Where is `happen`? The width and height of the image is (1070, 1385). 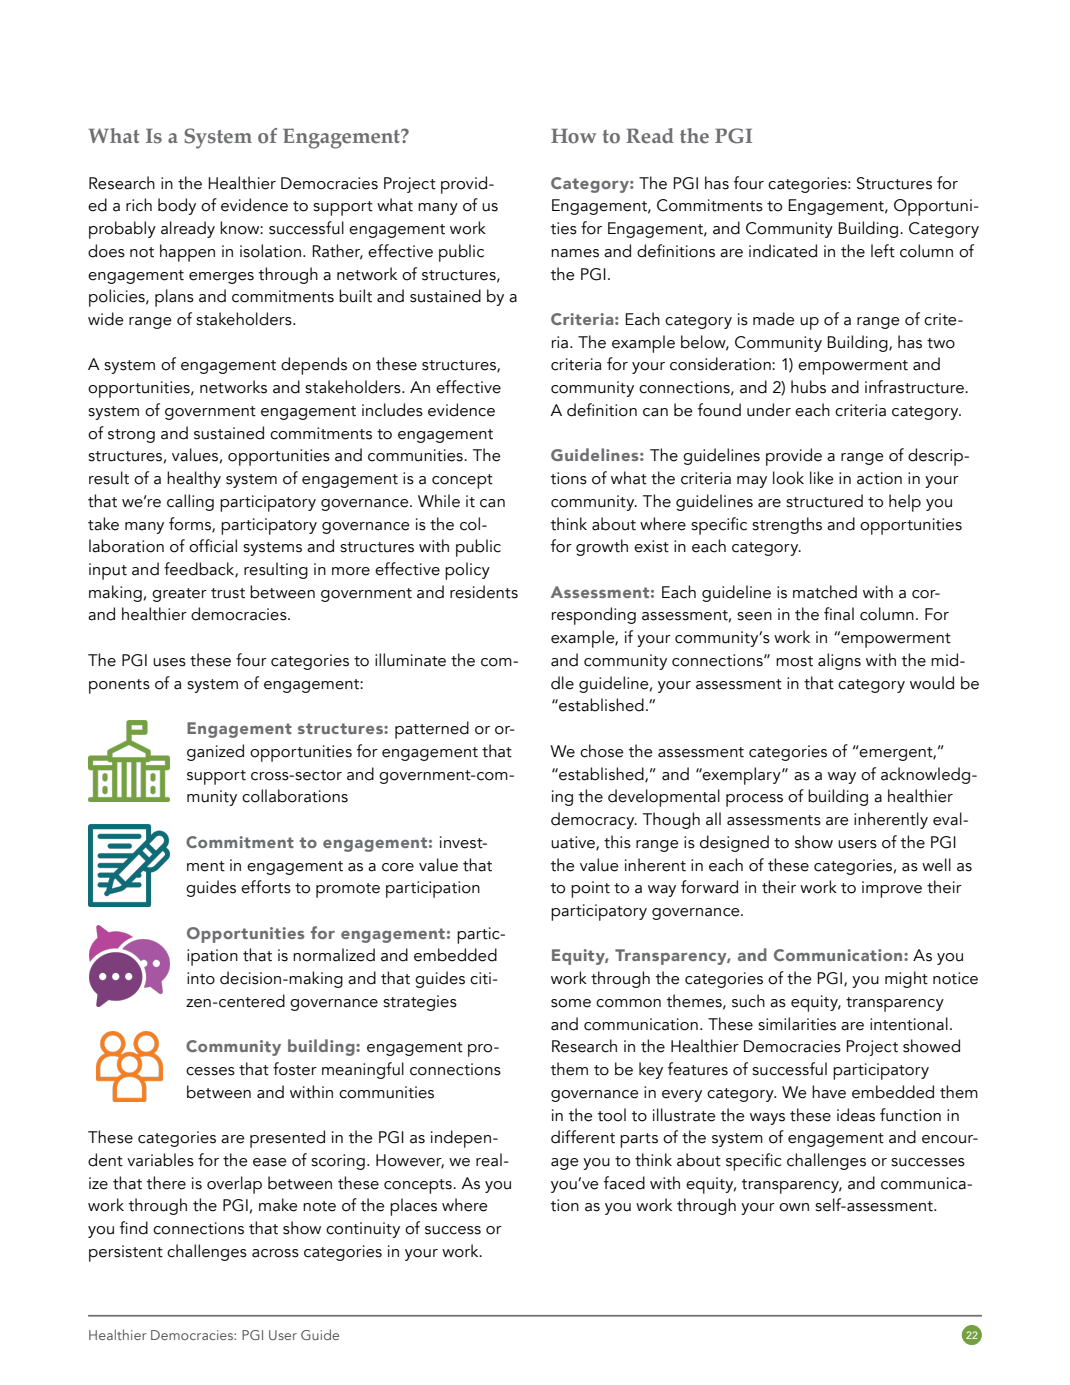
happen is located at coordinates (187, 253).
